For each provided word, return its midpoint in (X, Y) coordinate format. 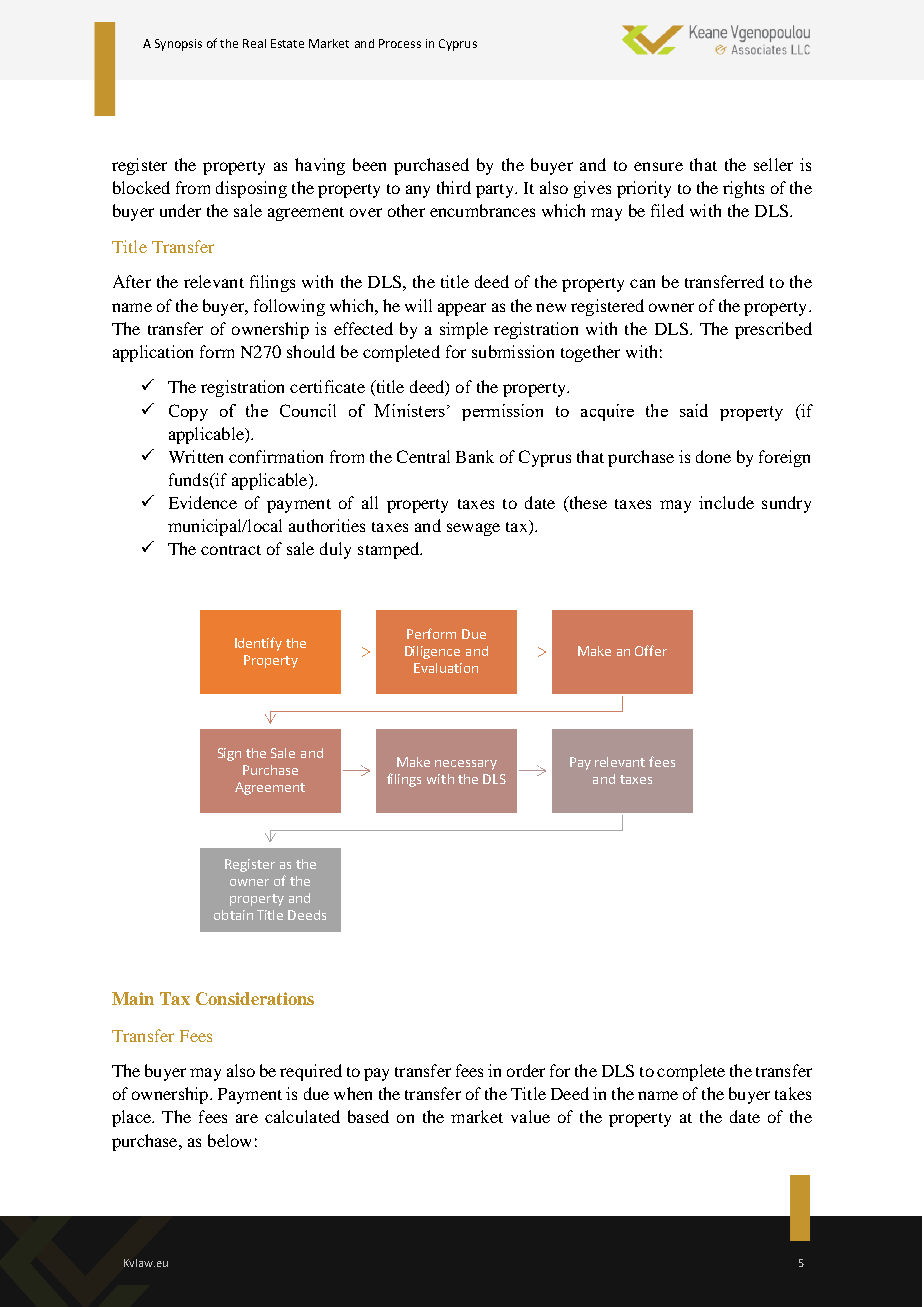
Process (400, 43)
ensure (658, 166)
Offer (651, 650)
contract (231, 550)
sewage (473, 529)
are (247, 1118)
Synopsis (178, 45)
